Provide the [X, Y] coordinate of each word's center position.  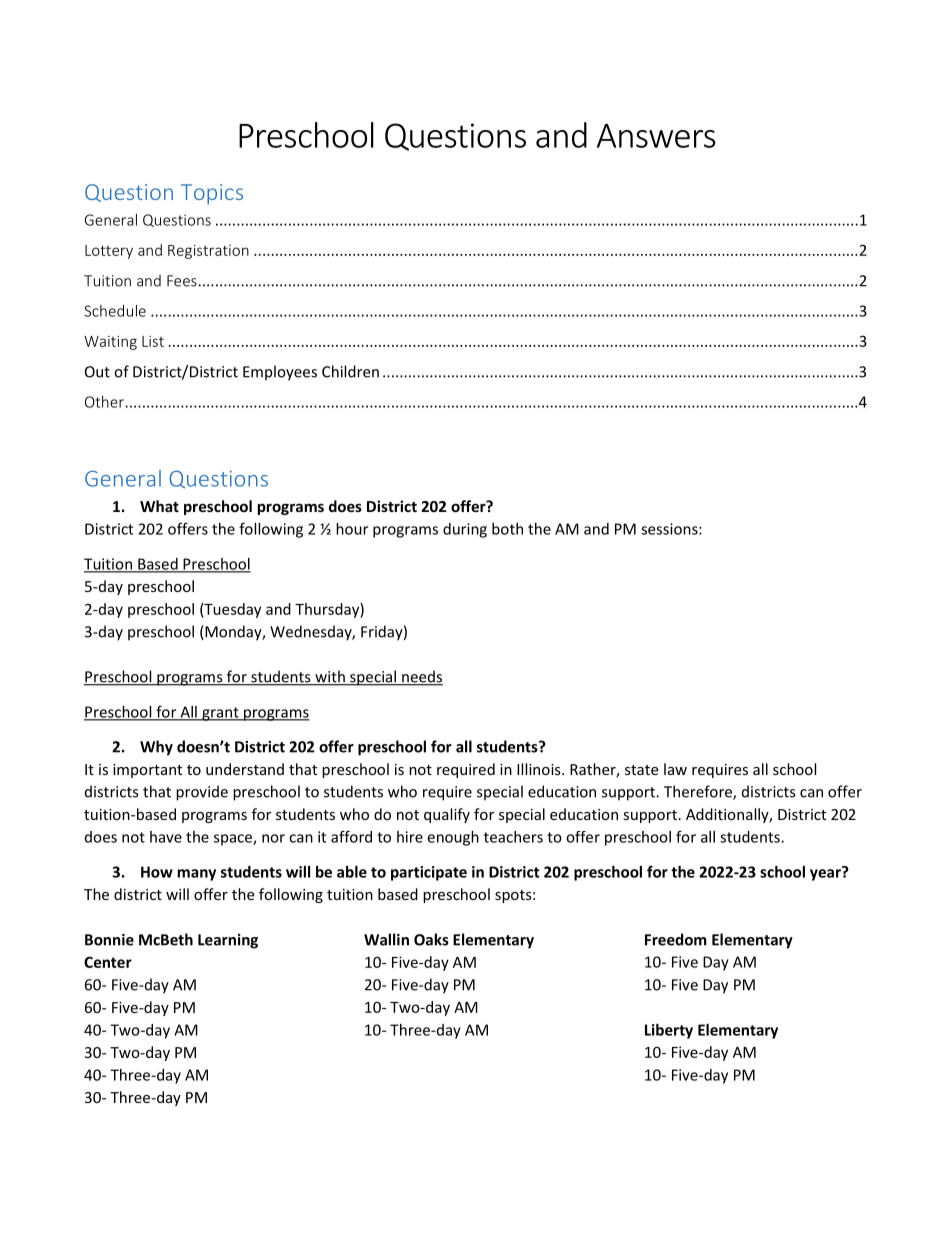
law [675, 769]
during [465, 530]
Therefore [699, 792]
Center [108, 962]
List [153, 341]
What [159, 506]
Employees [280, 373]
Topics [212, 194]
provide [202, 793]
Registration [208, 252]
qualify [447, 815]
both [507, 529]
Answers [656, 135]
